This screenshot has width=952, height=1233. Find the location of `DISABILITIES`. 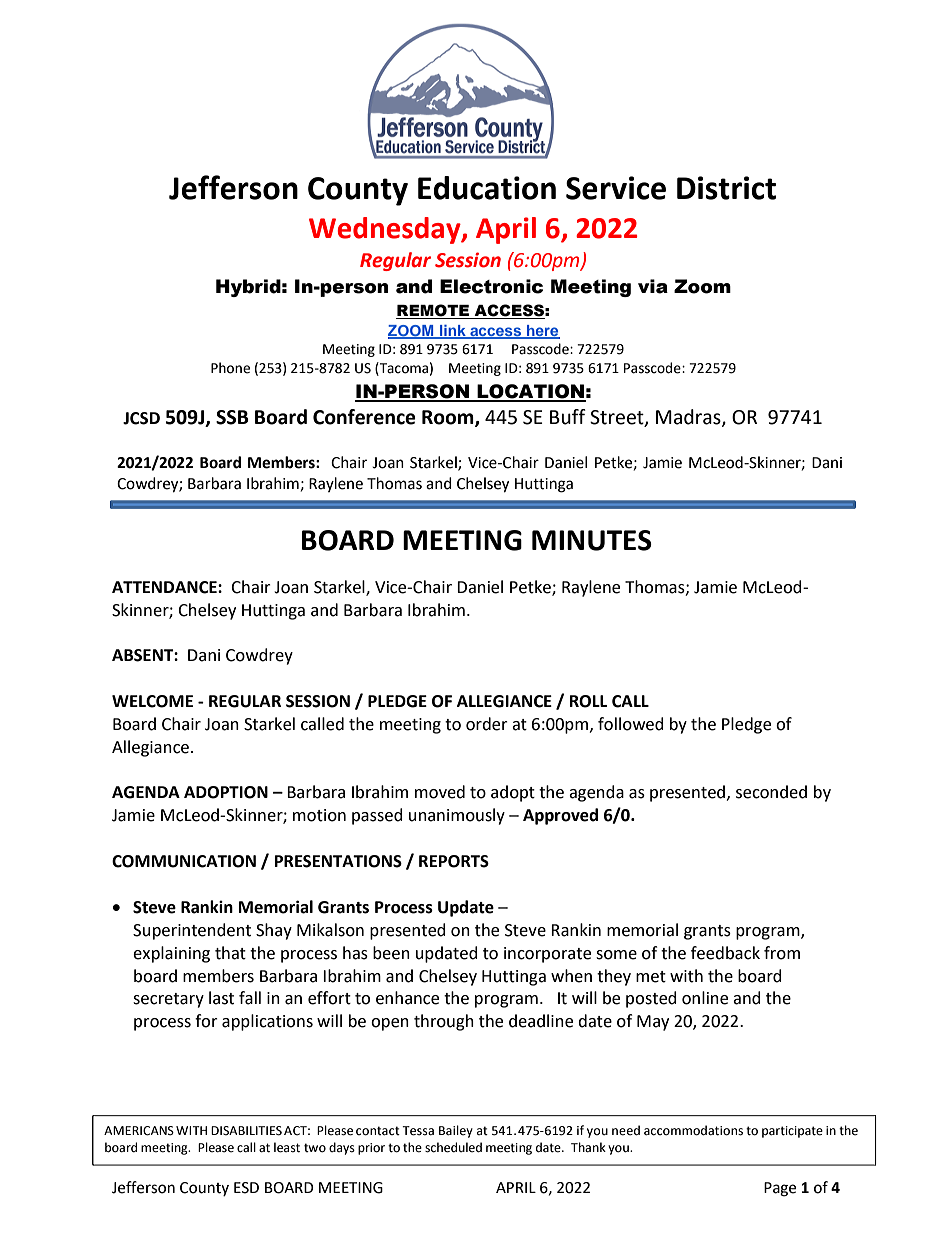

DISABILITIES is located at coordinates (246, 1131).
